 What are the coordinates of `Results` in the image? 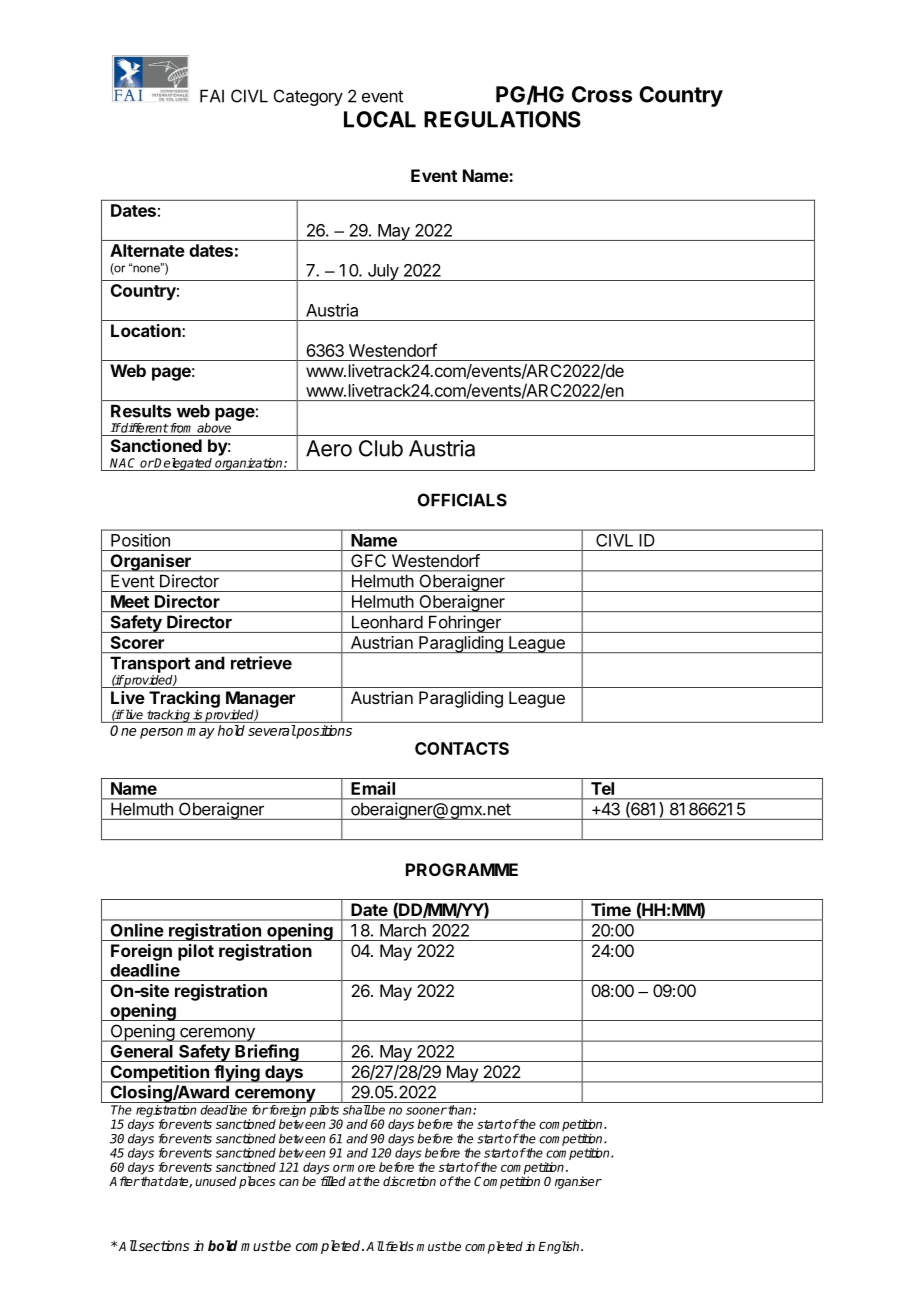 It's located at (141, 411).
